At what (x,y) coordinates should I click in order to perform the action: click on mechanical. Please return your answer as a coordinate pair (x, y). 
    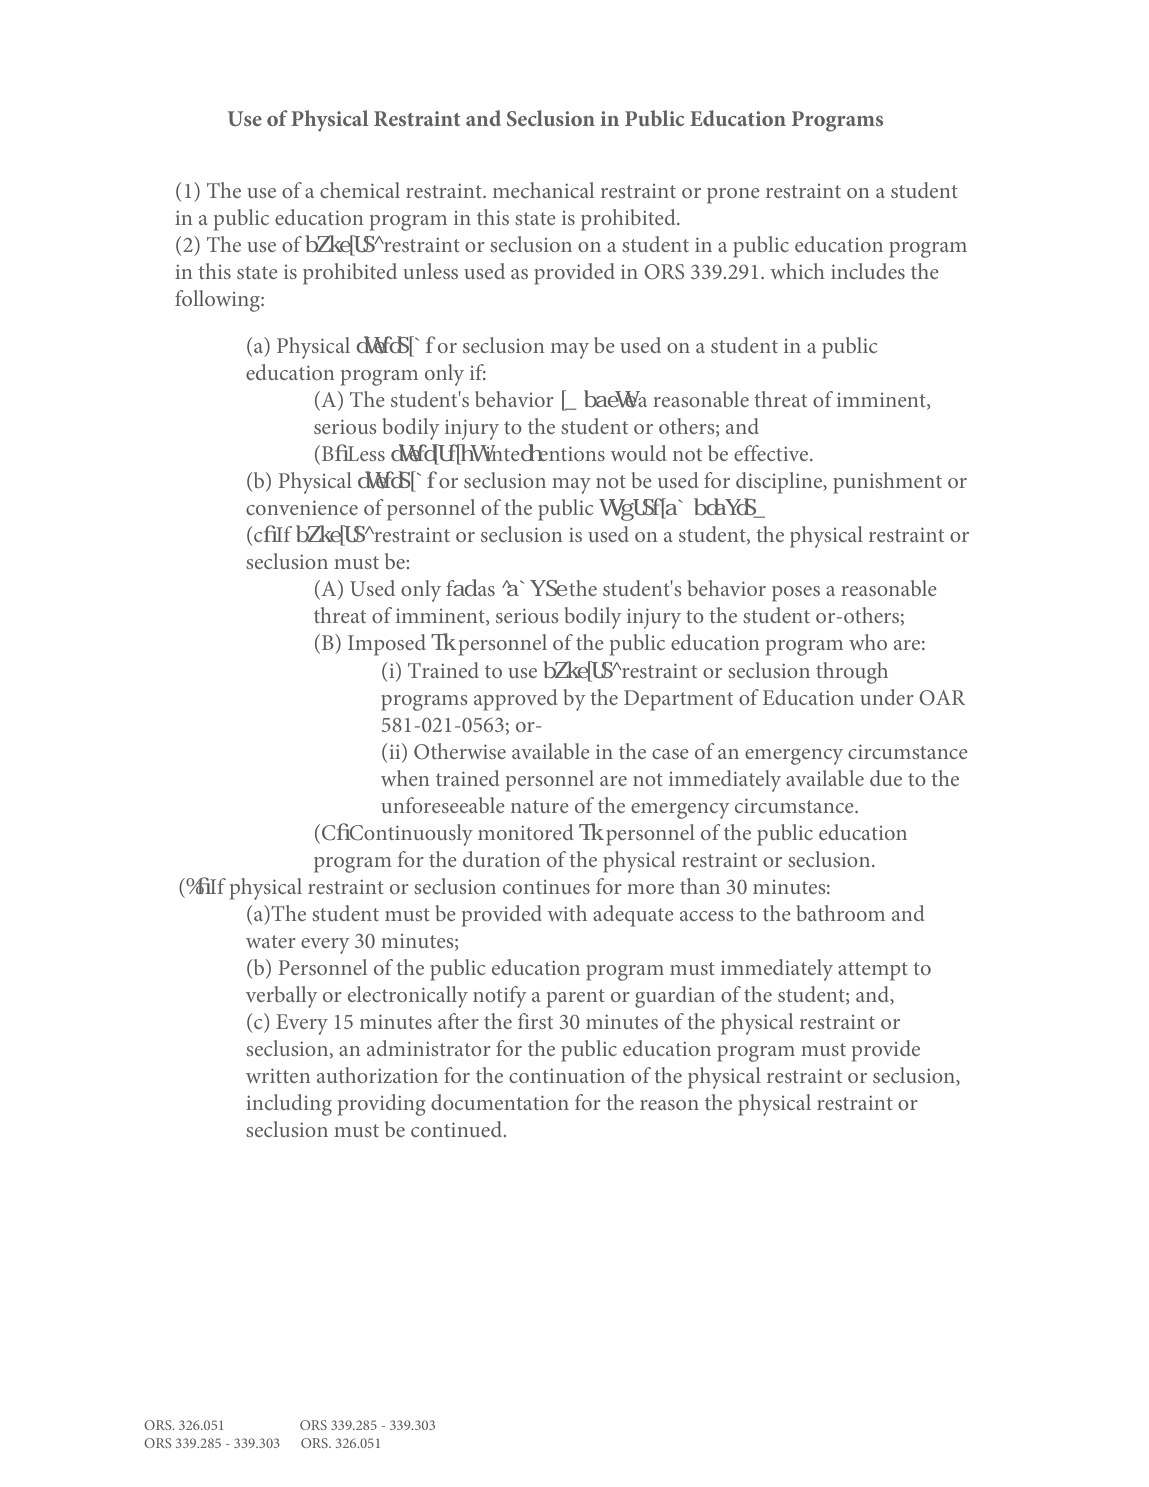
    Looking at the image, I should click on (543, 190).
